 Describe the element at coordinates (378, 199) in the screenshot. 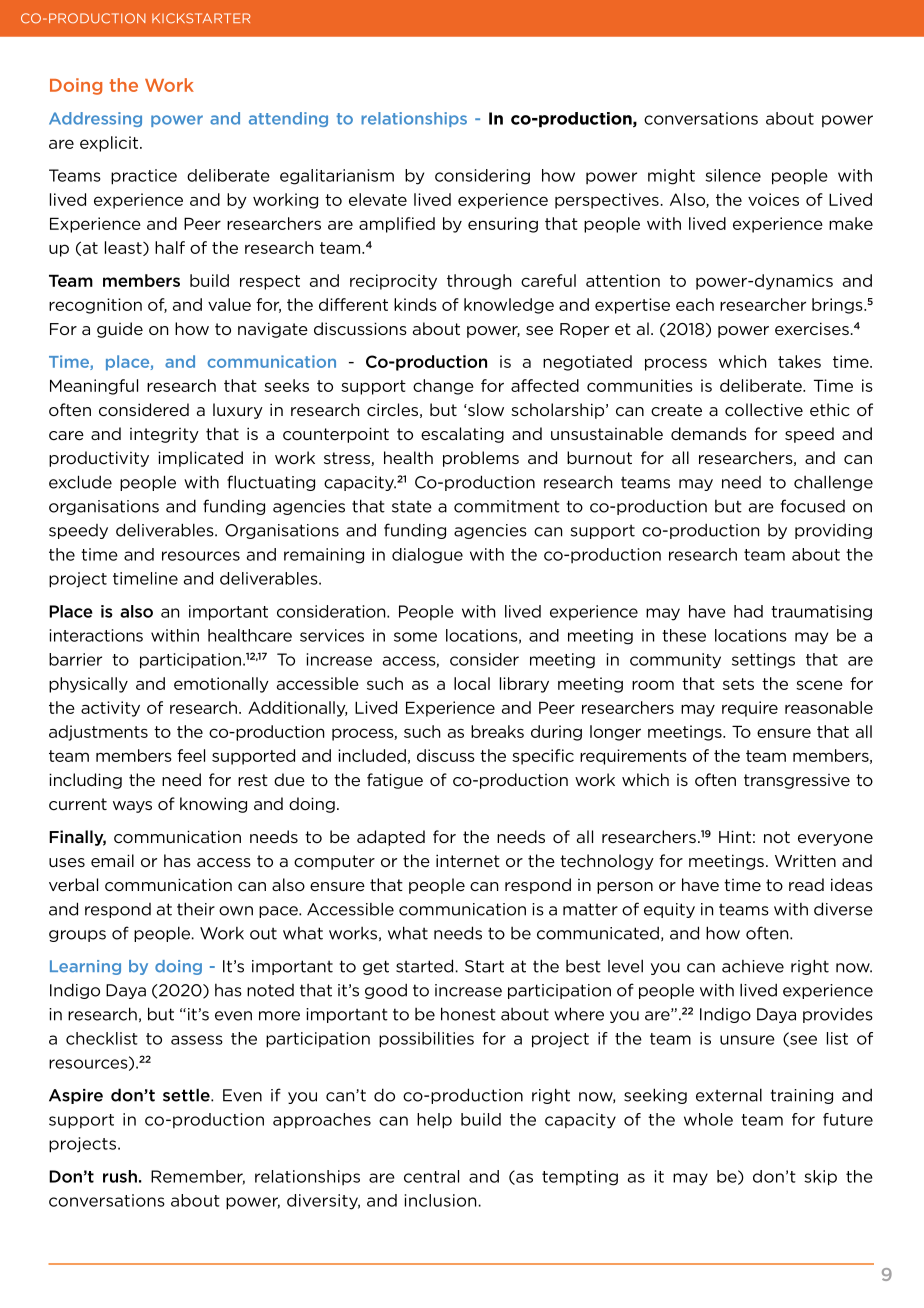

I see `elevate` at that location.
